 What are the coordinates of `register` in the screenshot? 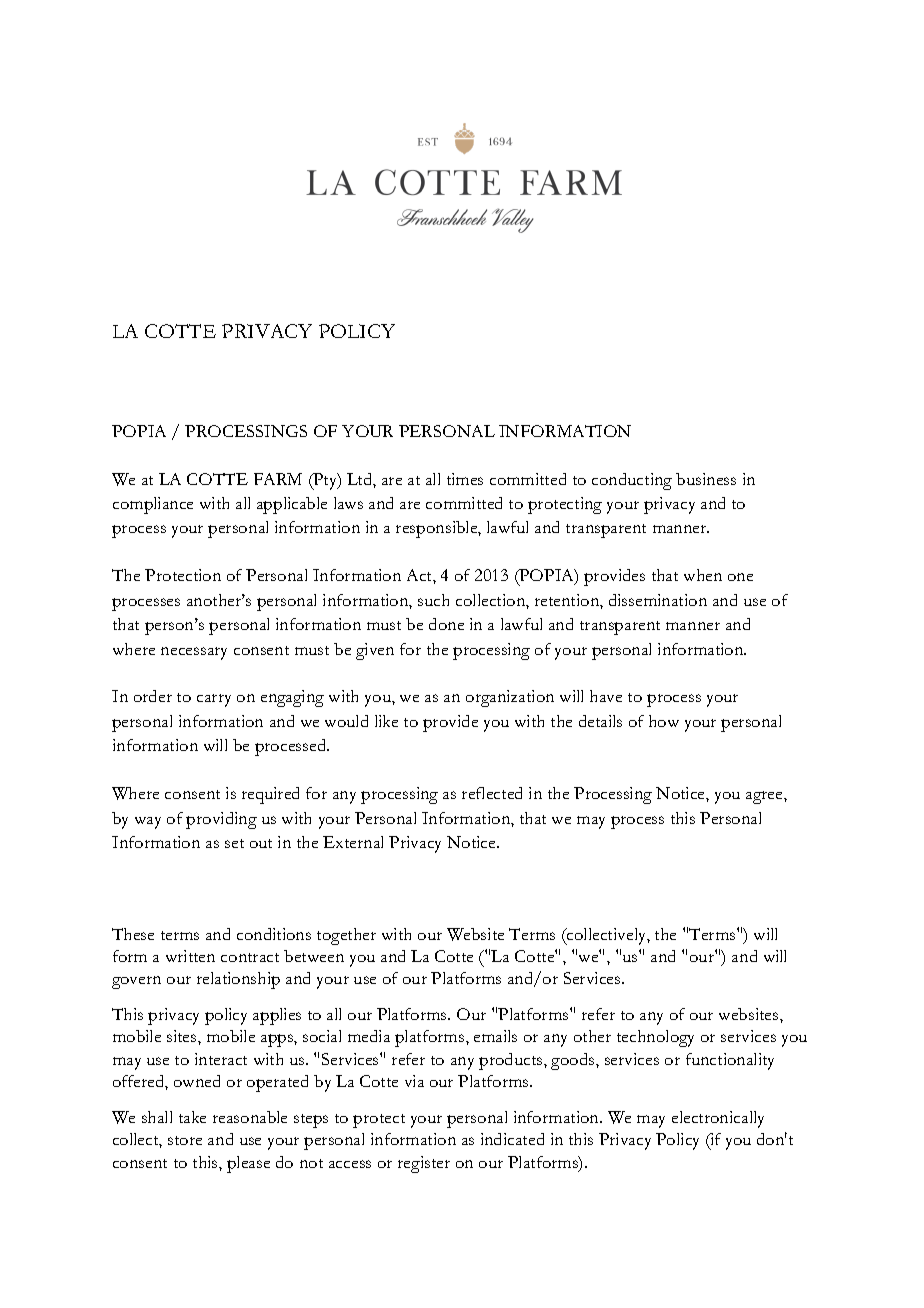 It's located at (424, 1164).
